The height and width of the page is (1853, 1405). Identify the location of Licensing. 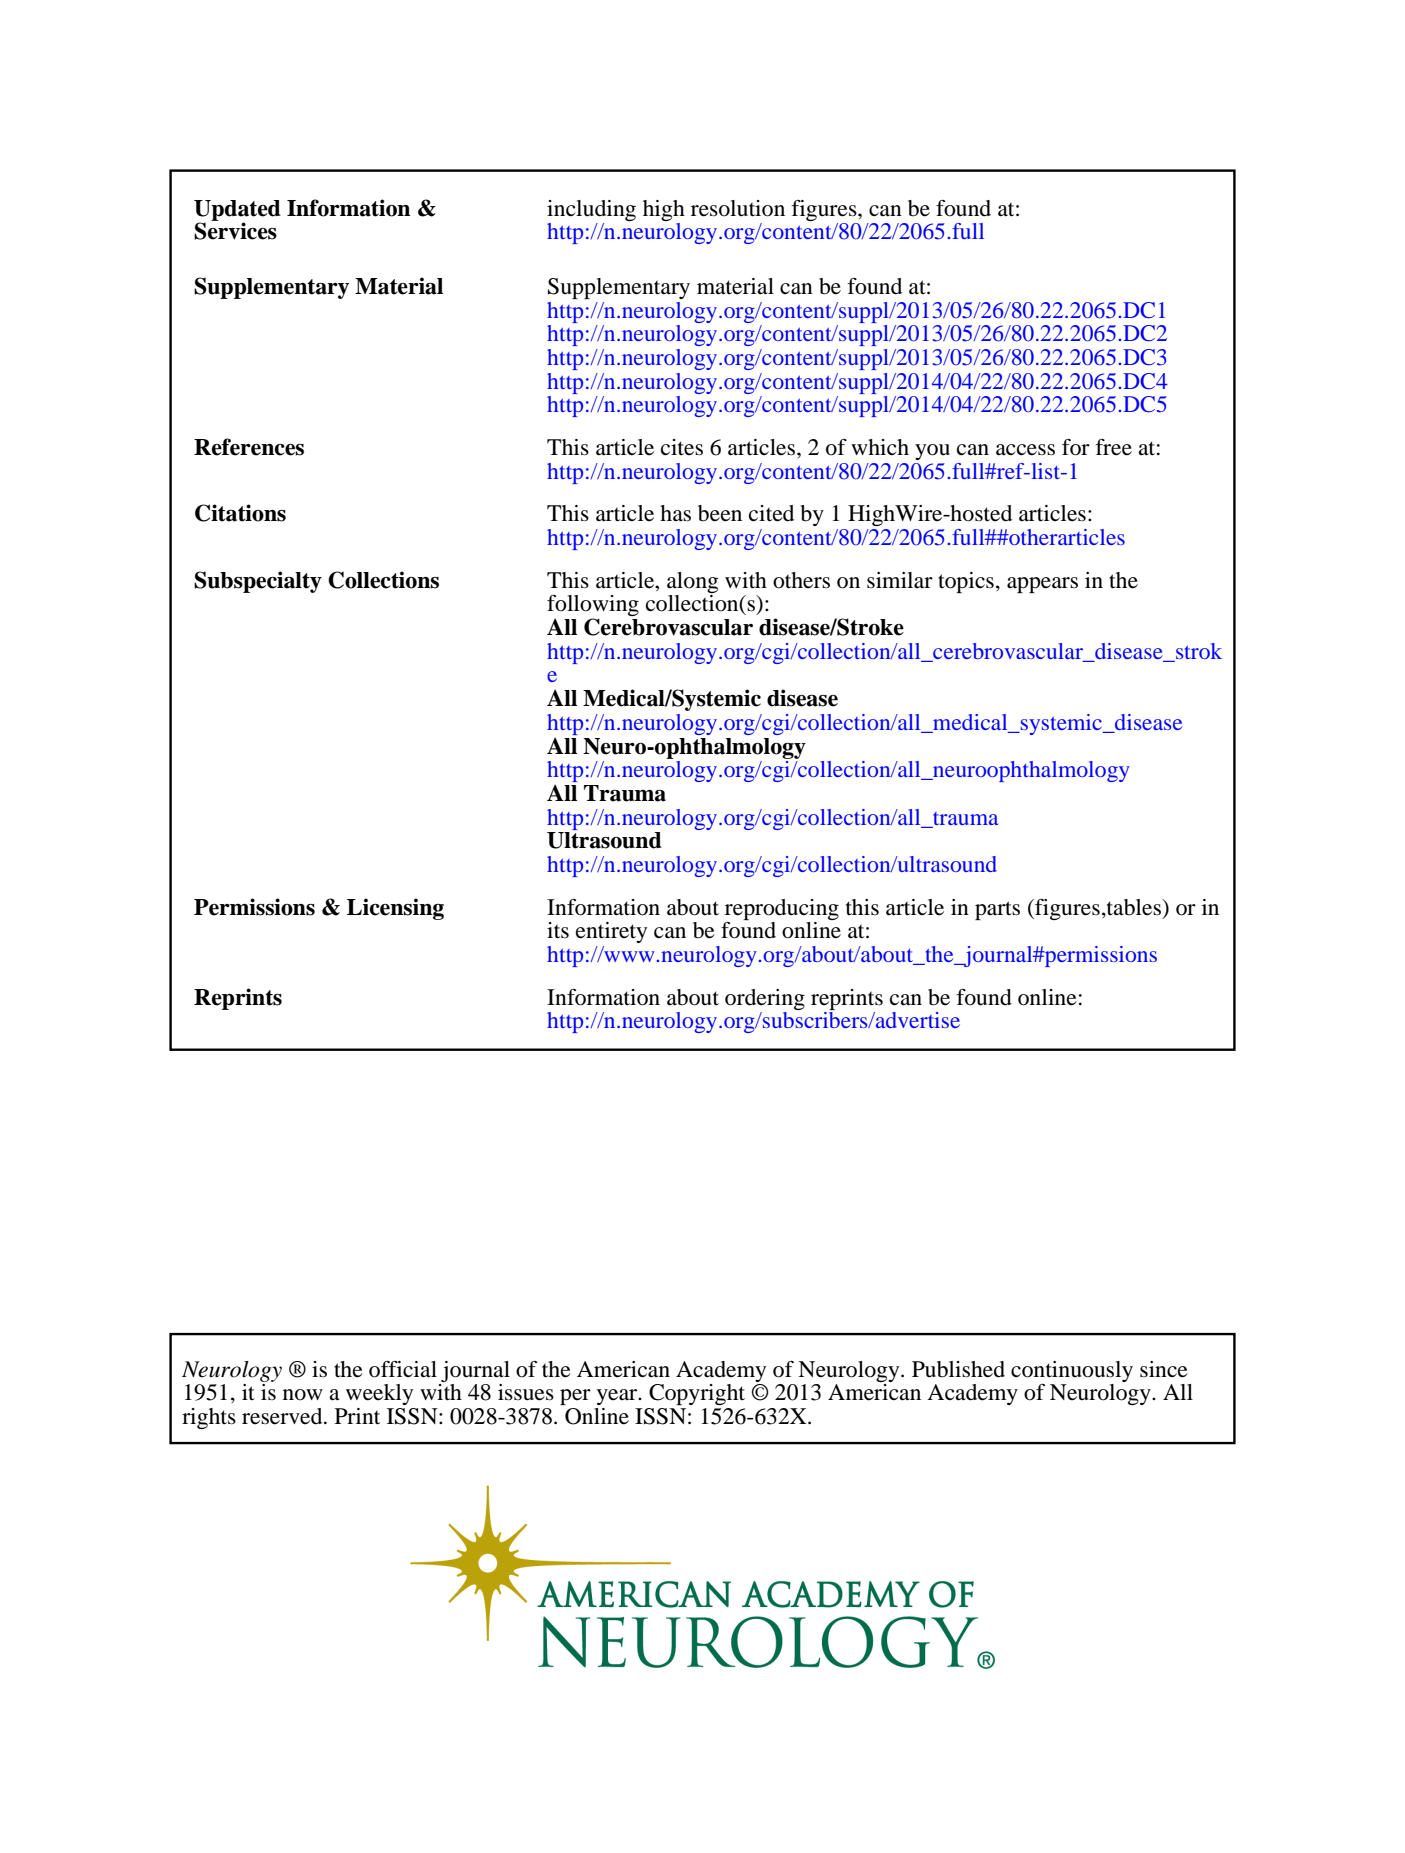
(395, 909).
